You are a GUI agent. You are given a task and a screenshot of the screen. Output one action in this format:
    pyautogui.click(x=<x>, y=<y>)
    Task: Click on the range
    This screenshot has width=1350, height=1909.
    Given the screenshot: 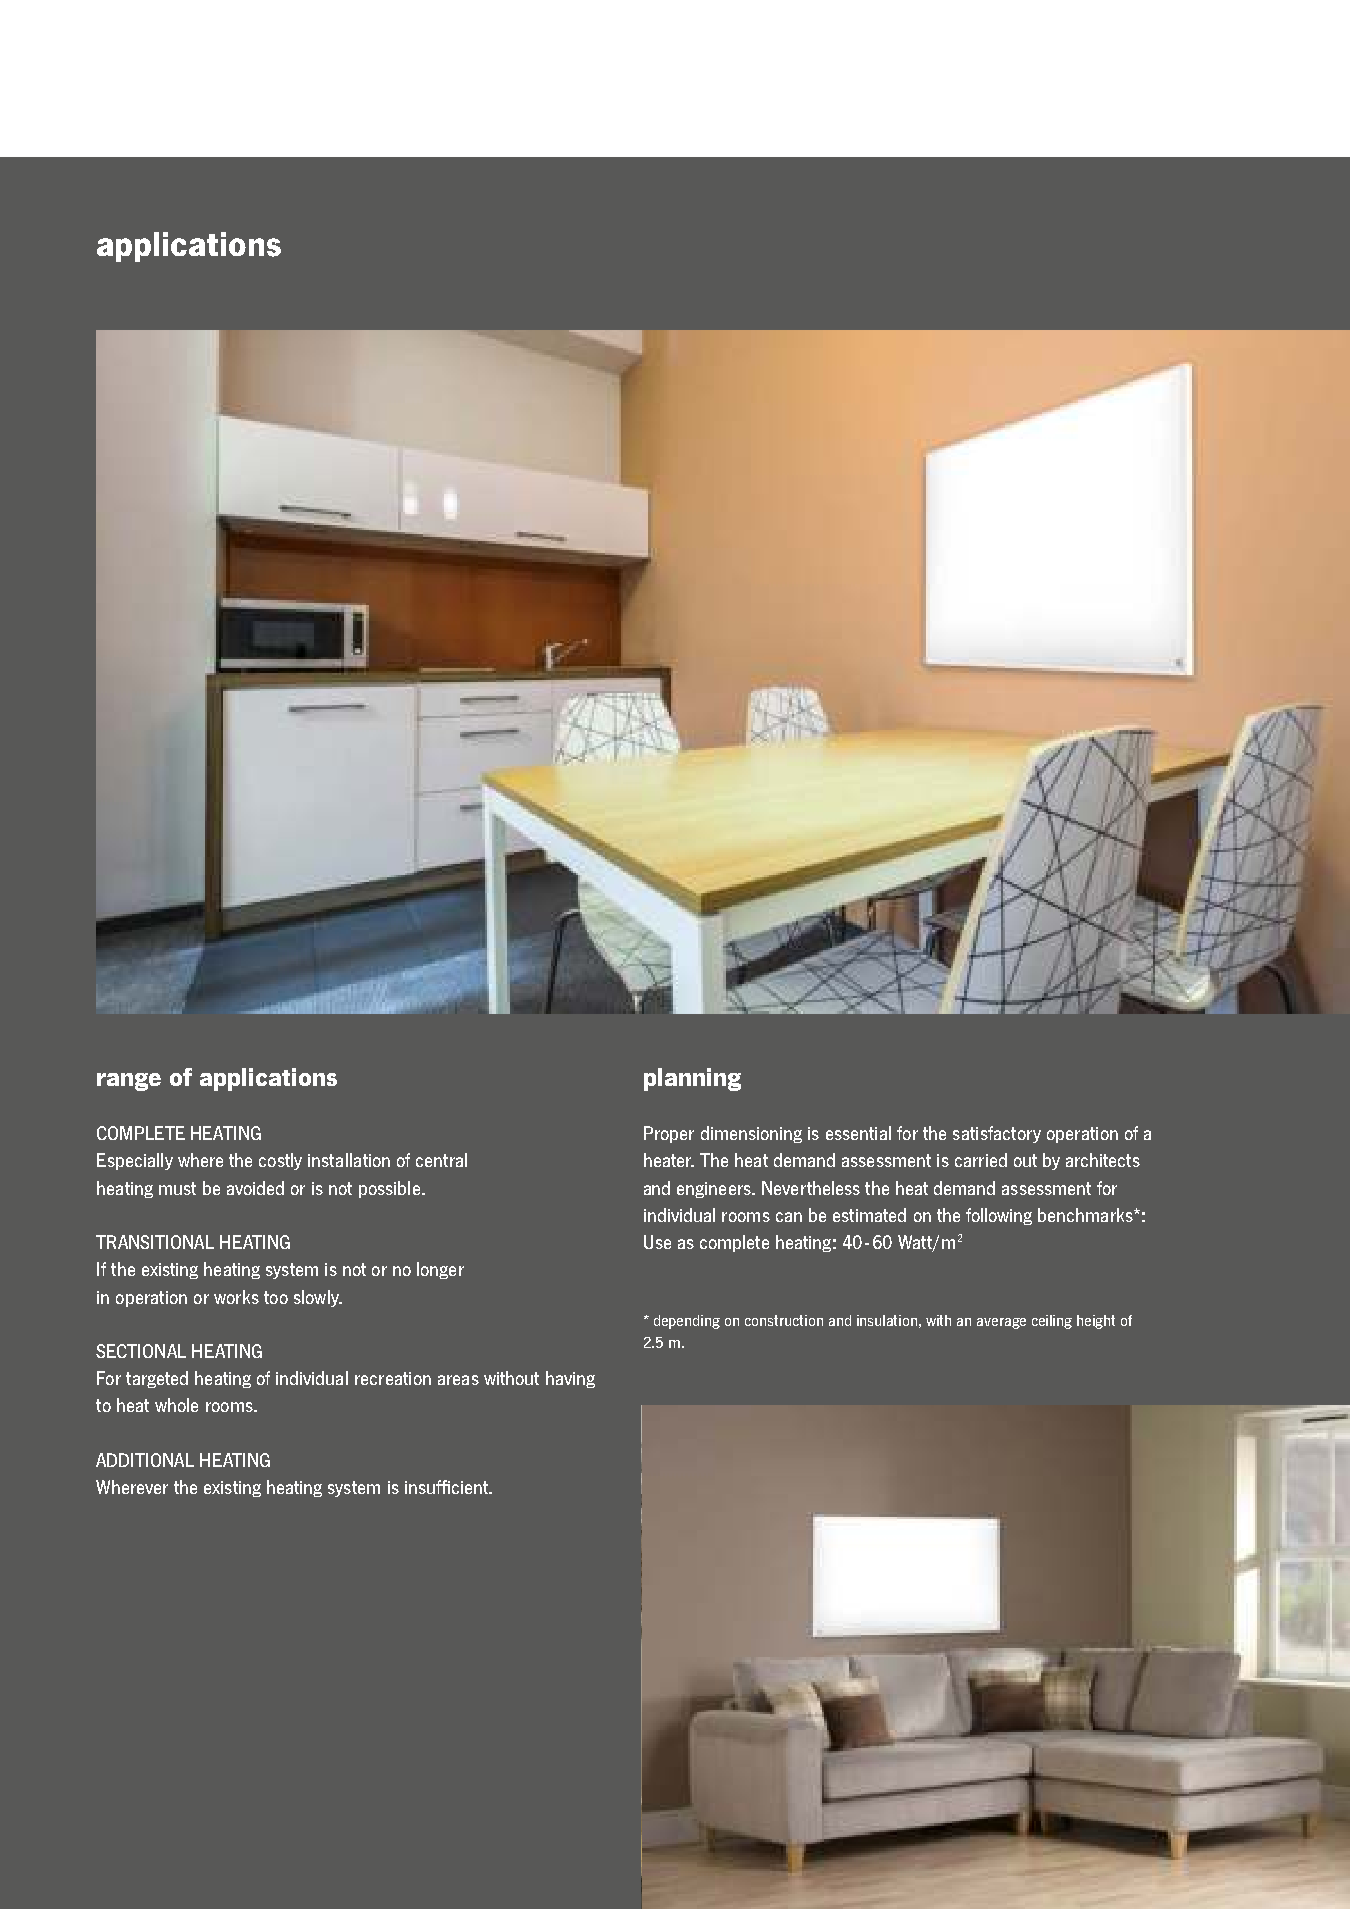 What is the action you would take?
    pyautogui.click(x=129, y=1082)
